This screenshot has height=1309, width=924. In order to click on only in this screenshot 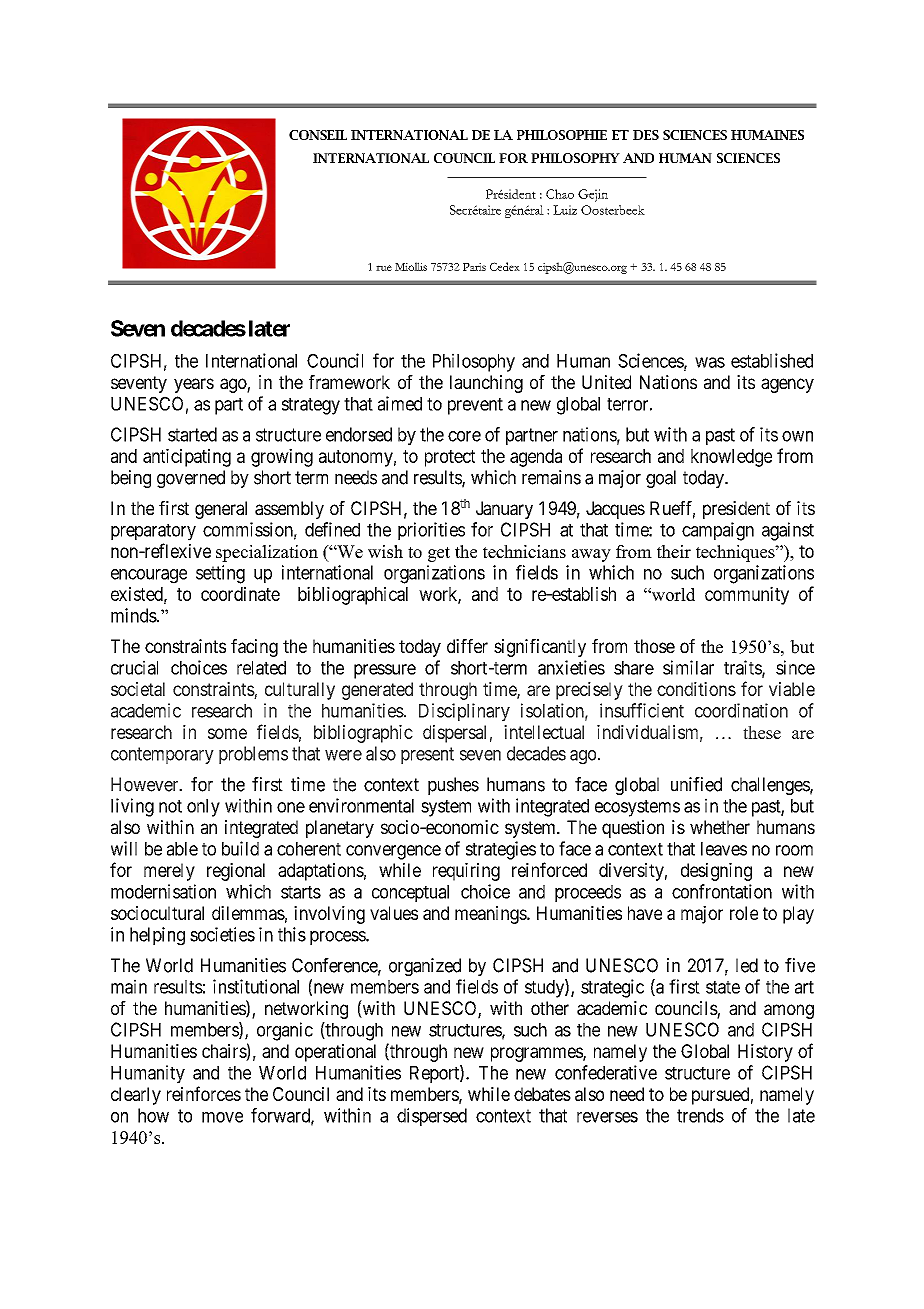, I will do `click(203, 808)`.
